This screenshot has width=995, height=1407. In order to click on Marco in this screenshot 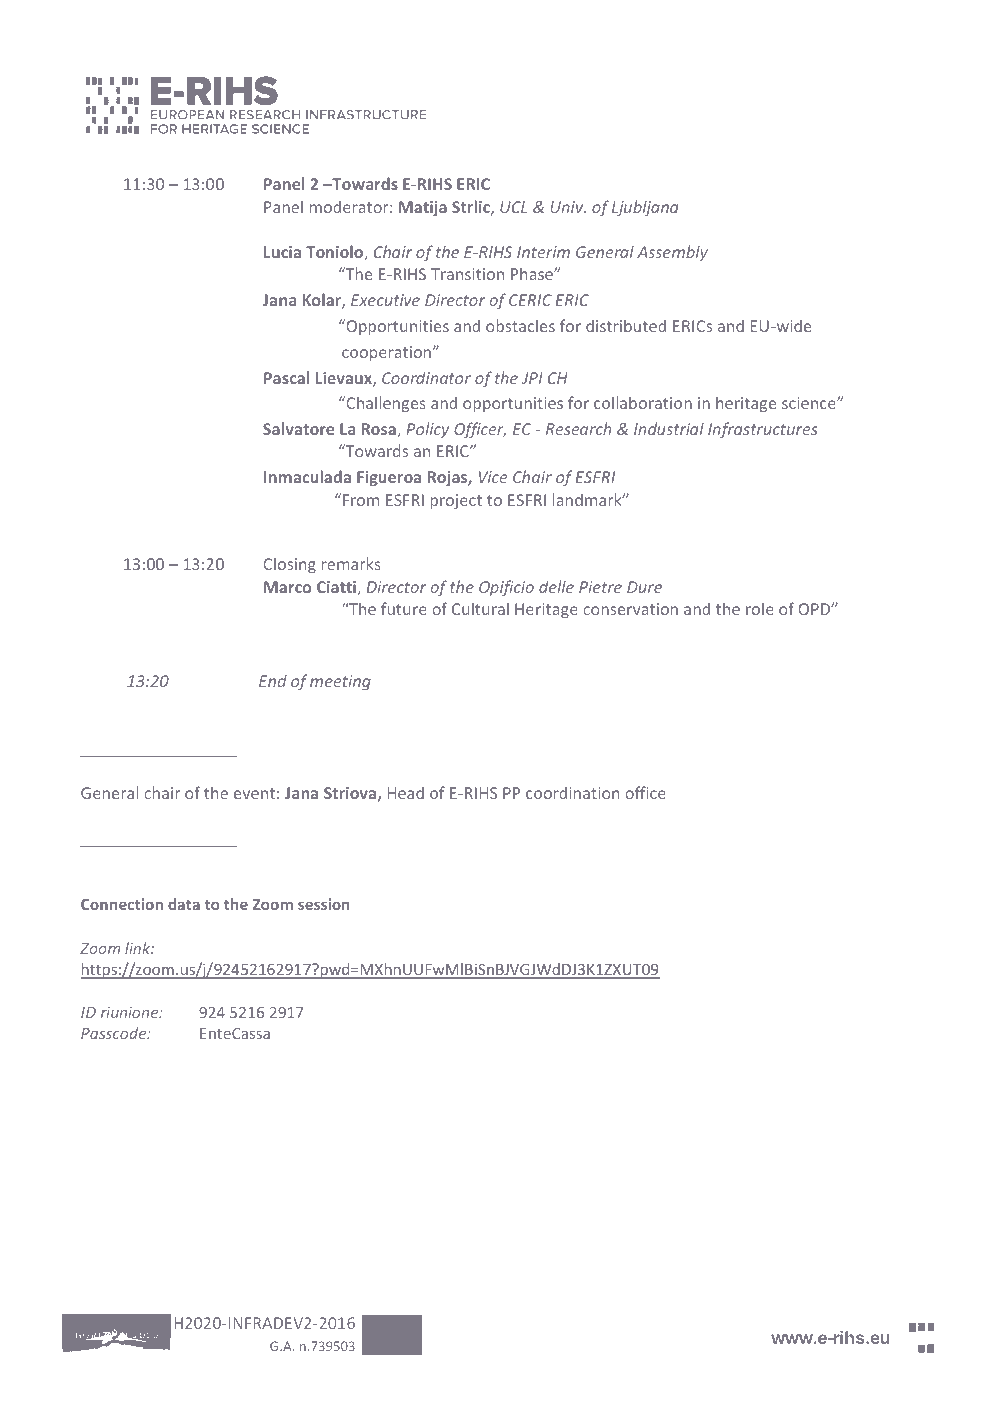, I will do `click(287, 587)`.
